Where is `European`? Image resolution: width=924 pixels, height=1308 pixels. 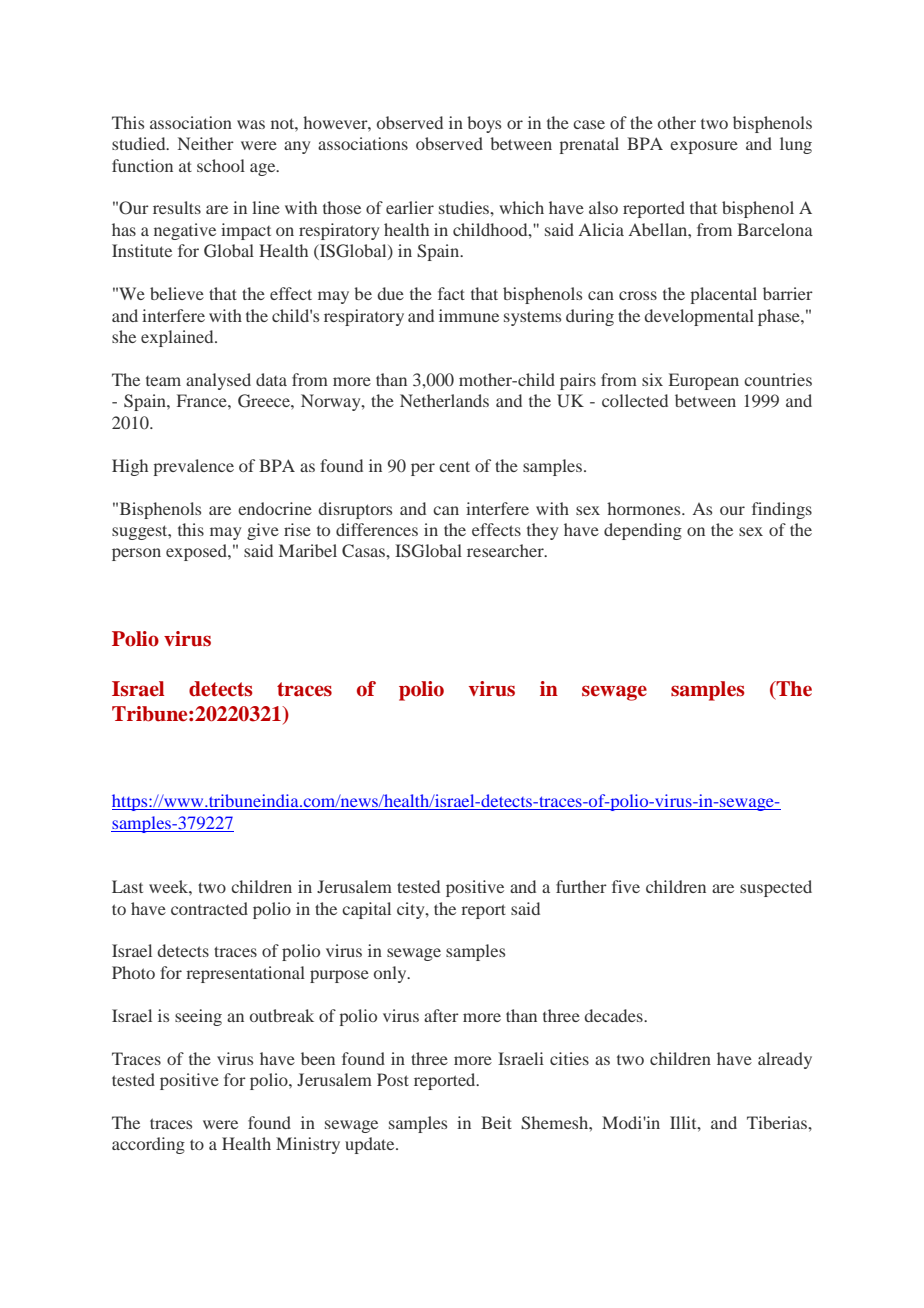
European is located at coordinates (704, 381).
